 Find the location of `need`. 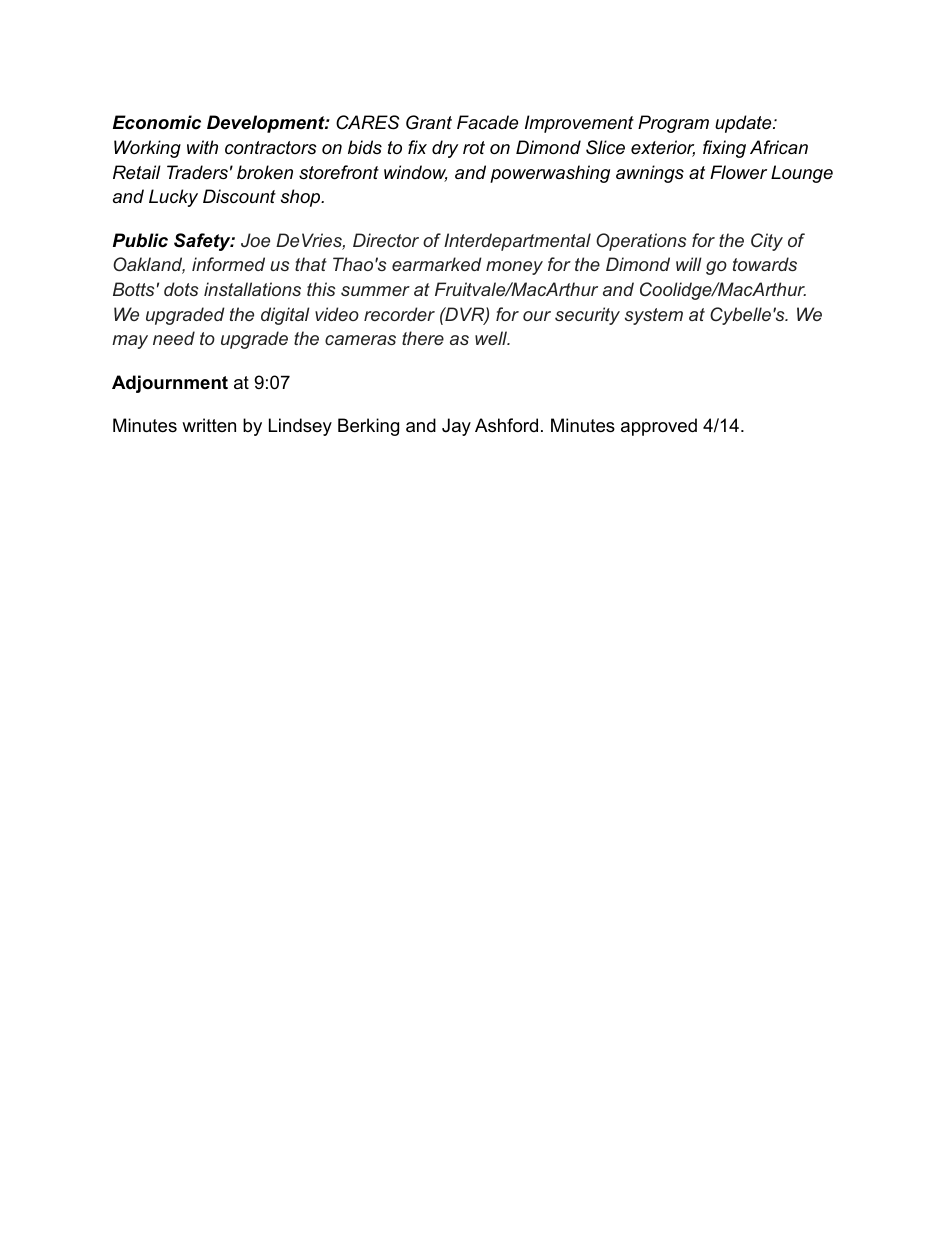

need is located at coordinates (174, 338).
